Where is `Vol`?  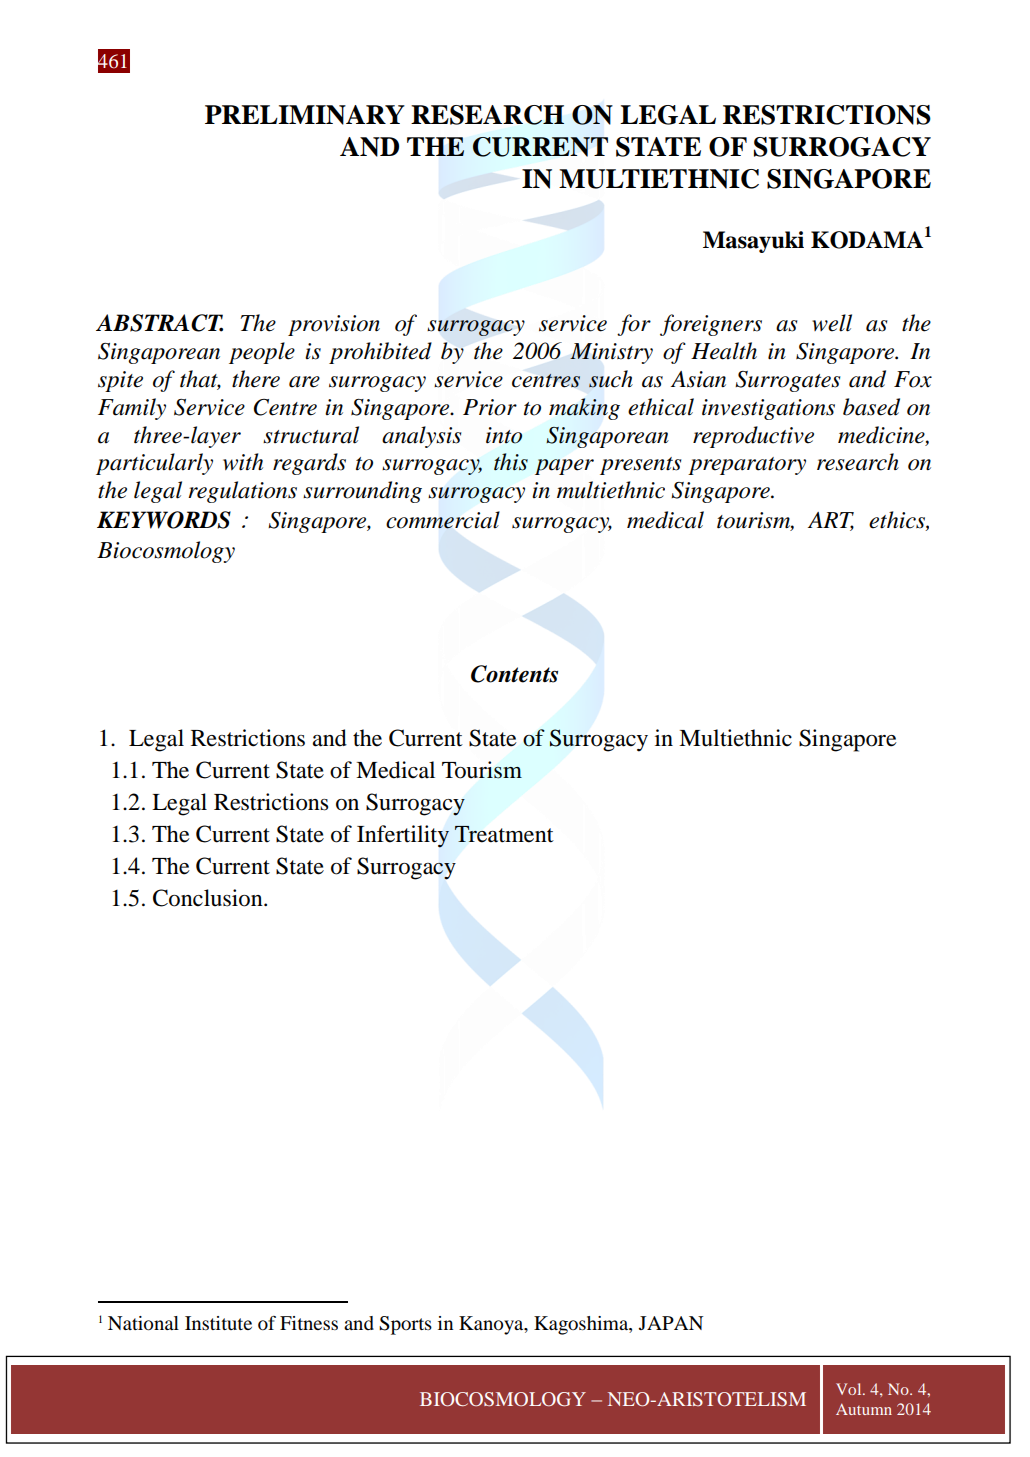
Vol is located at coordinates (850, 1389).
